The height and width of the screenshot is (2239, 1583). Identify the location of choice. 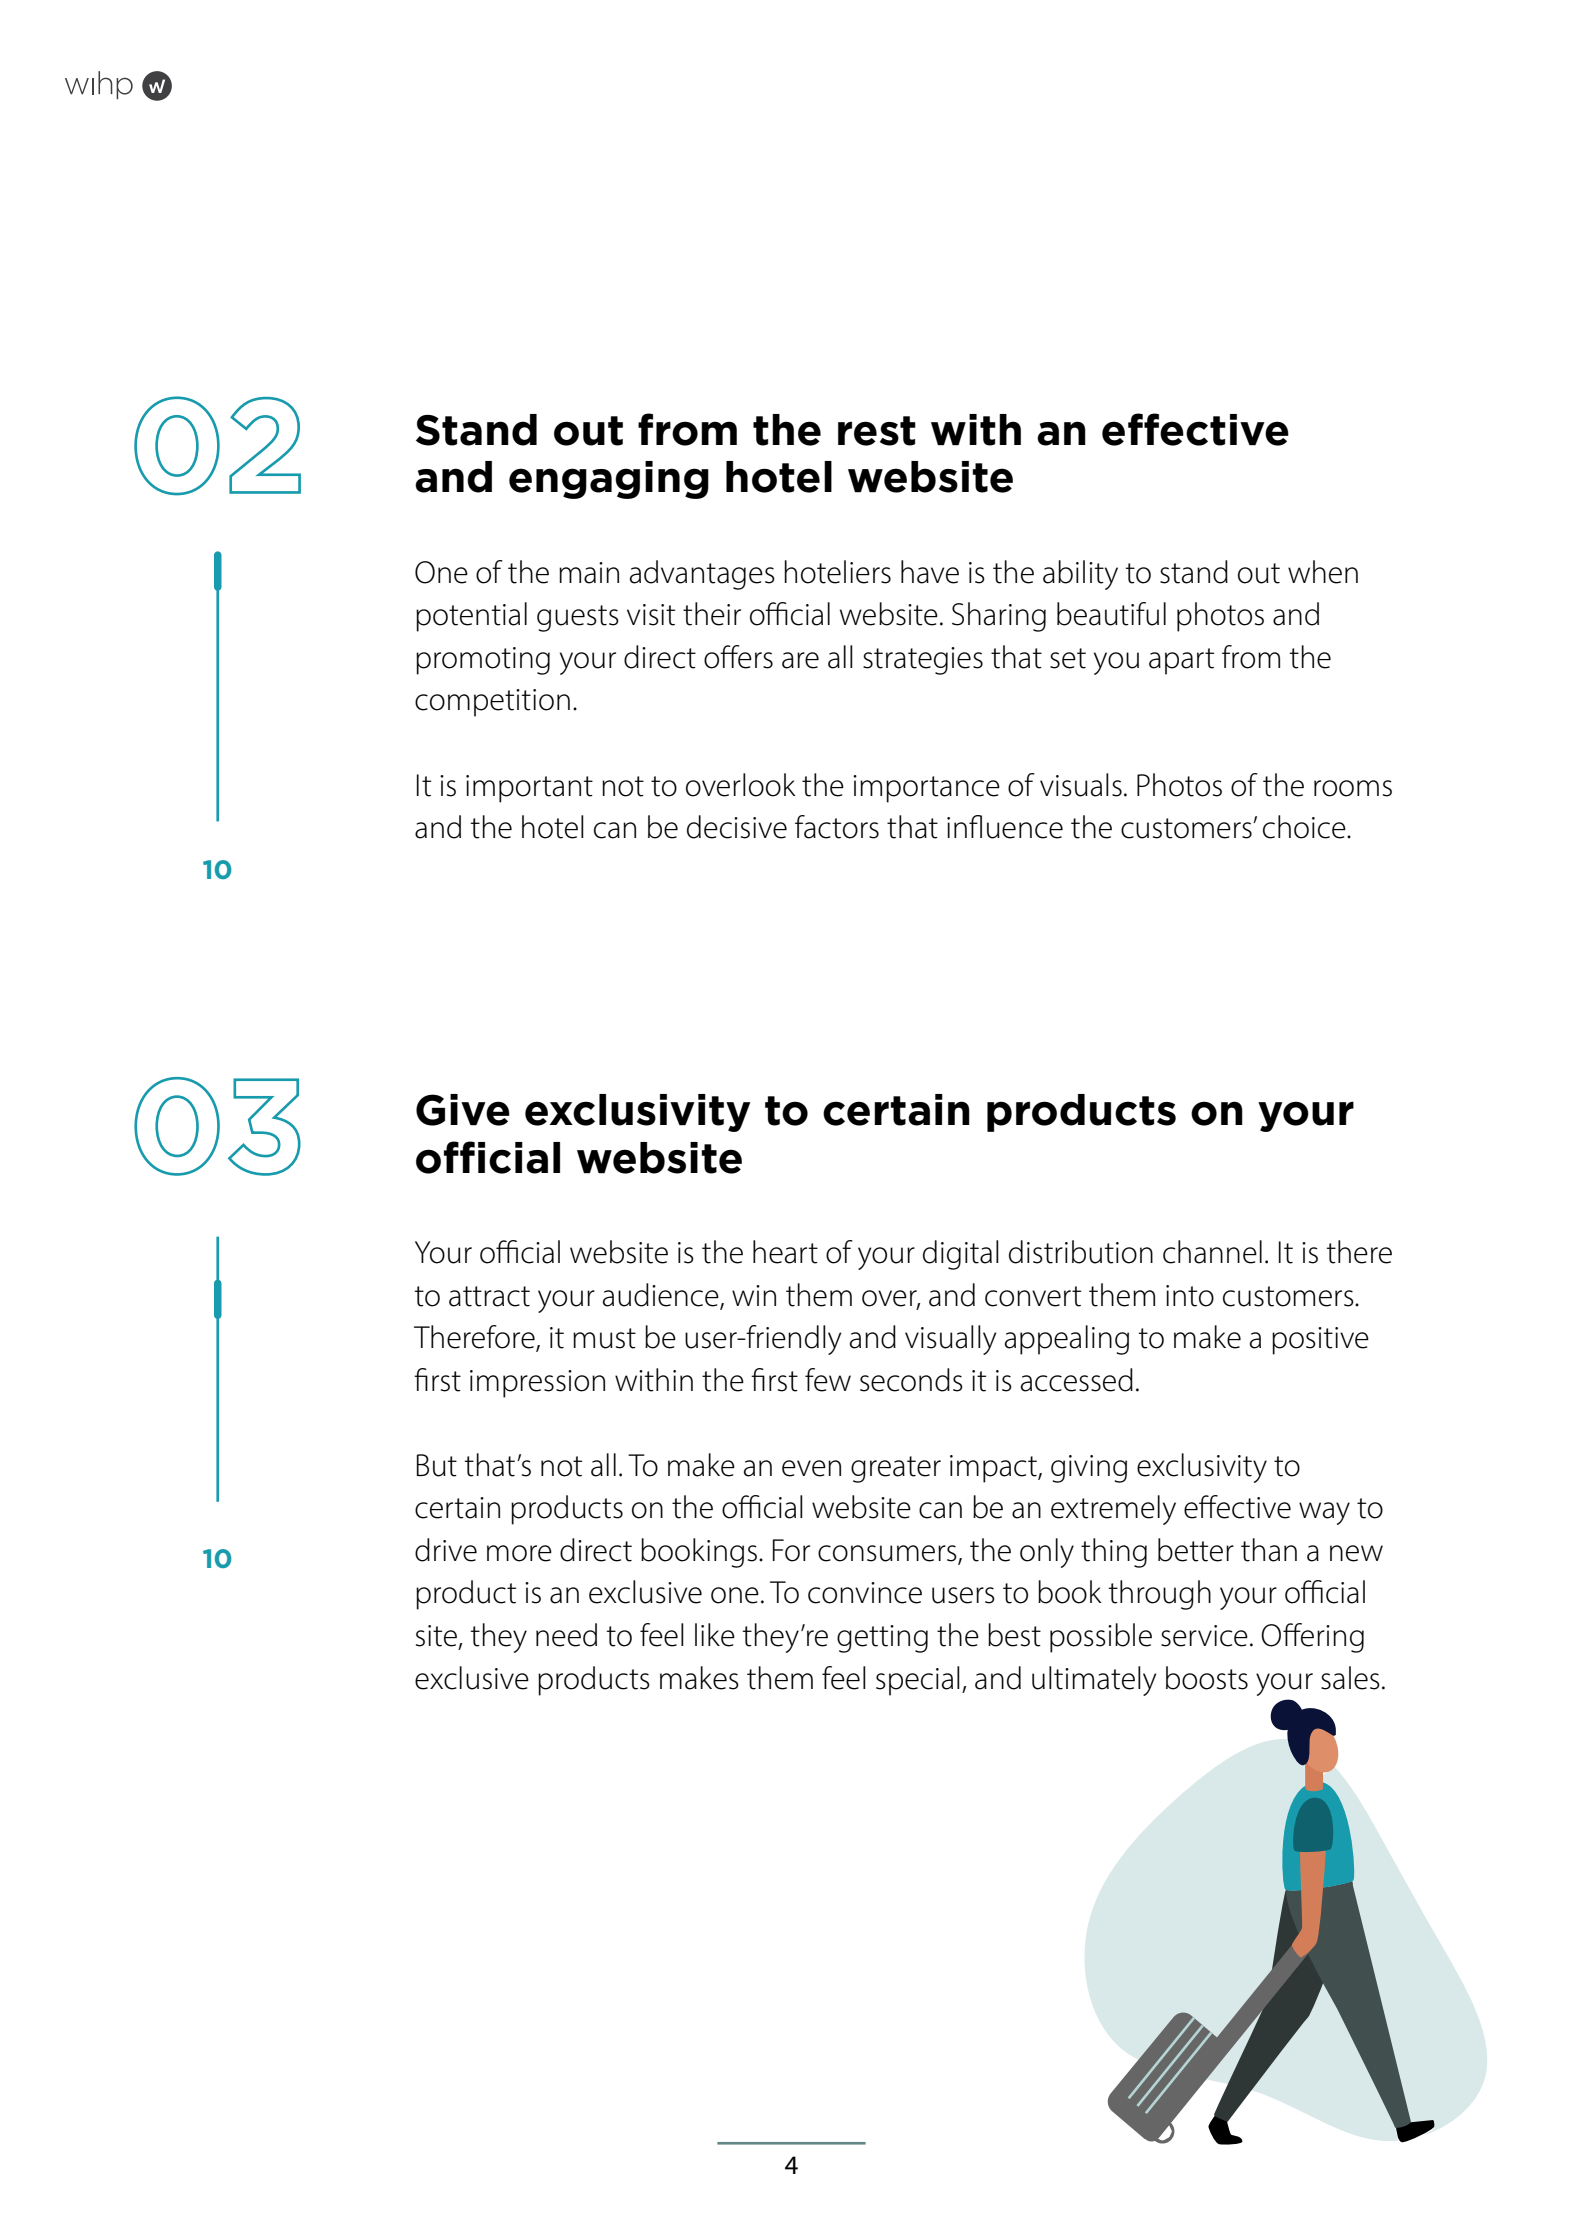
(1305, 827).
